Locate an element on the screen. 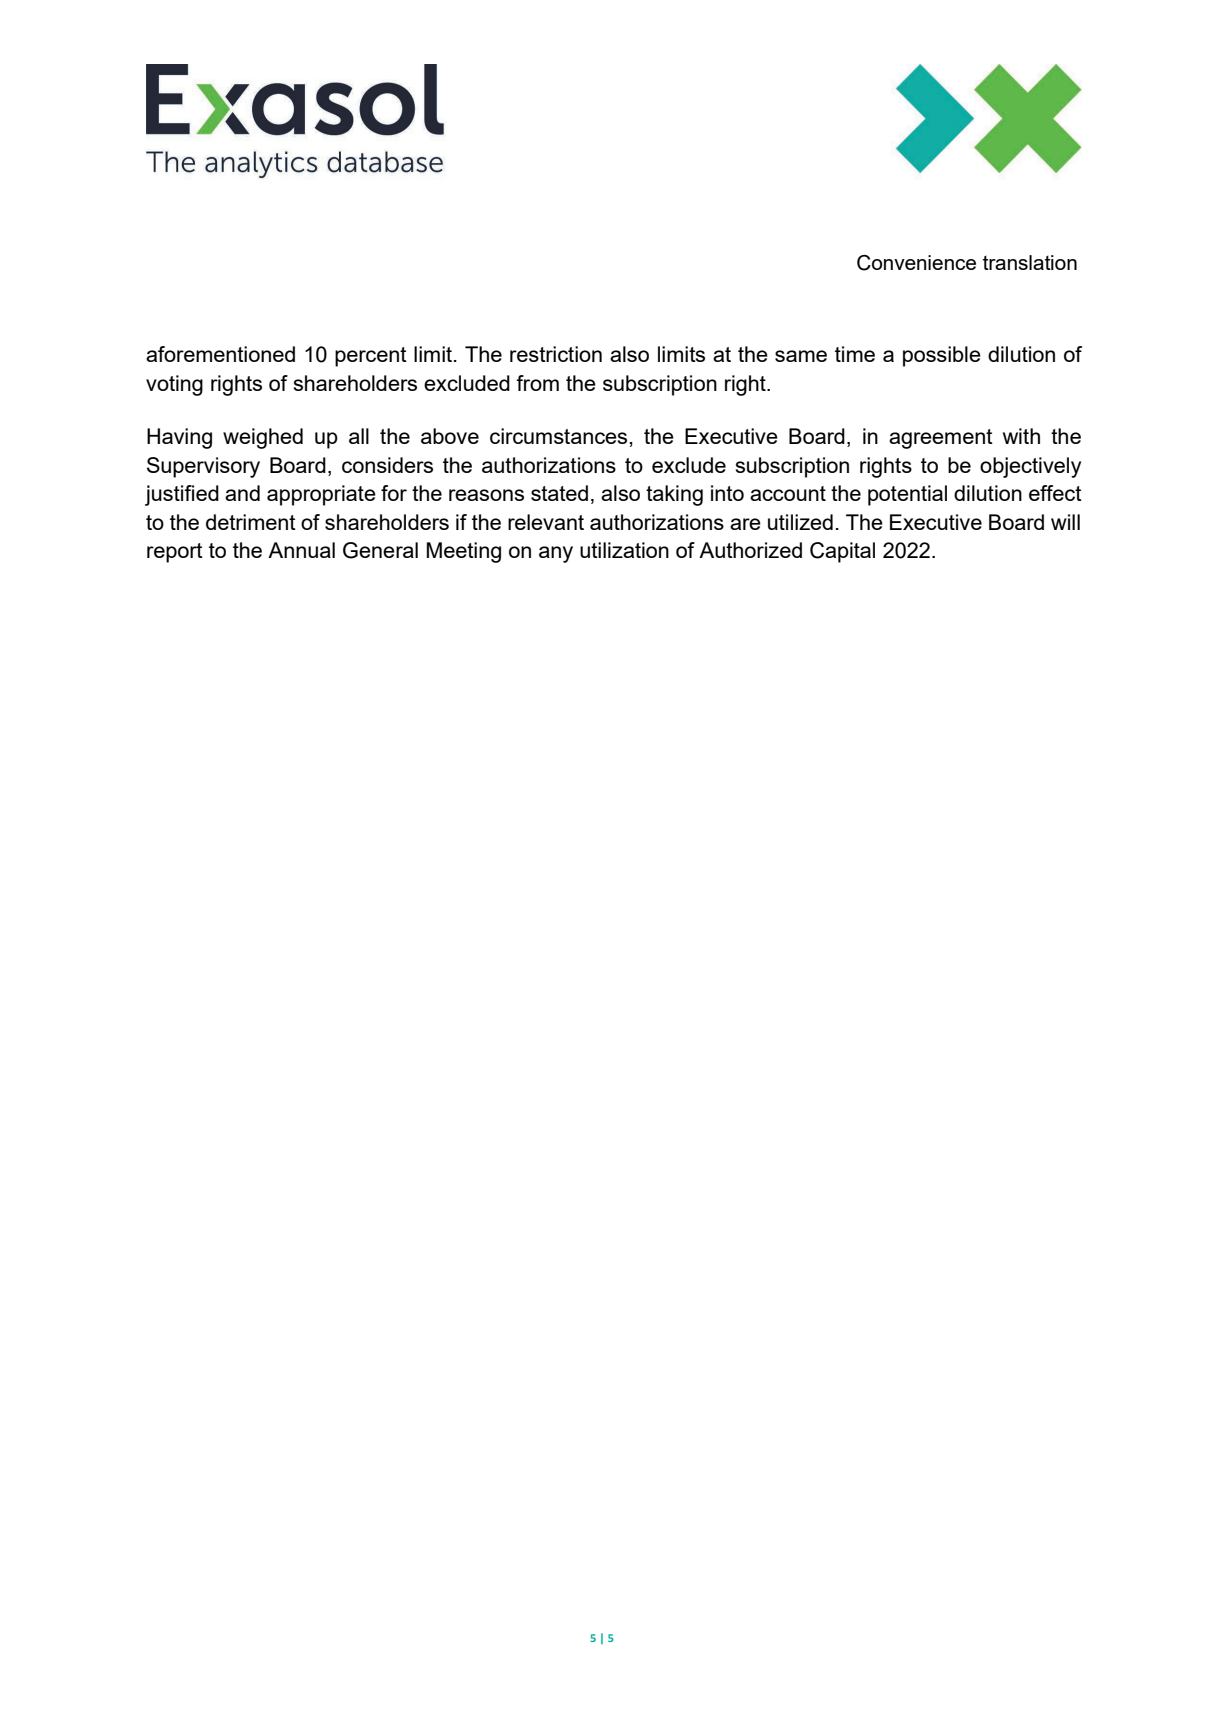 This screenshot has width=1228, height=1736. Annual is located at coordinates (301, 550).
